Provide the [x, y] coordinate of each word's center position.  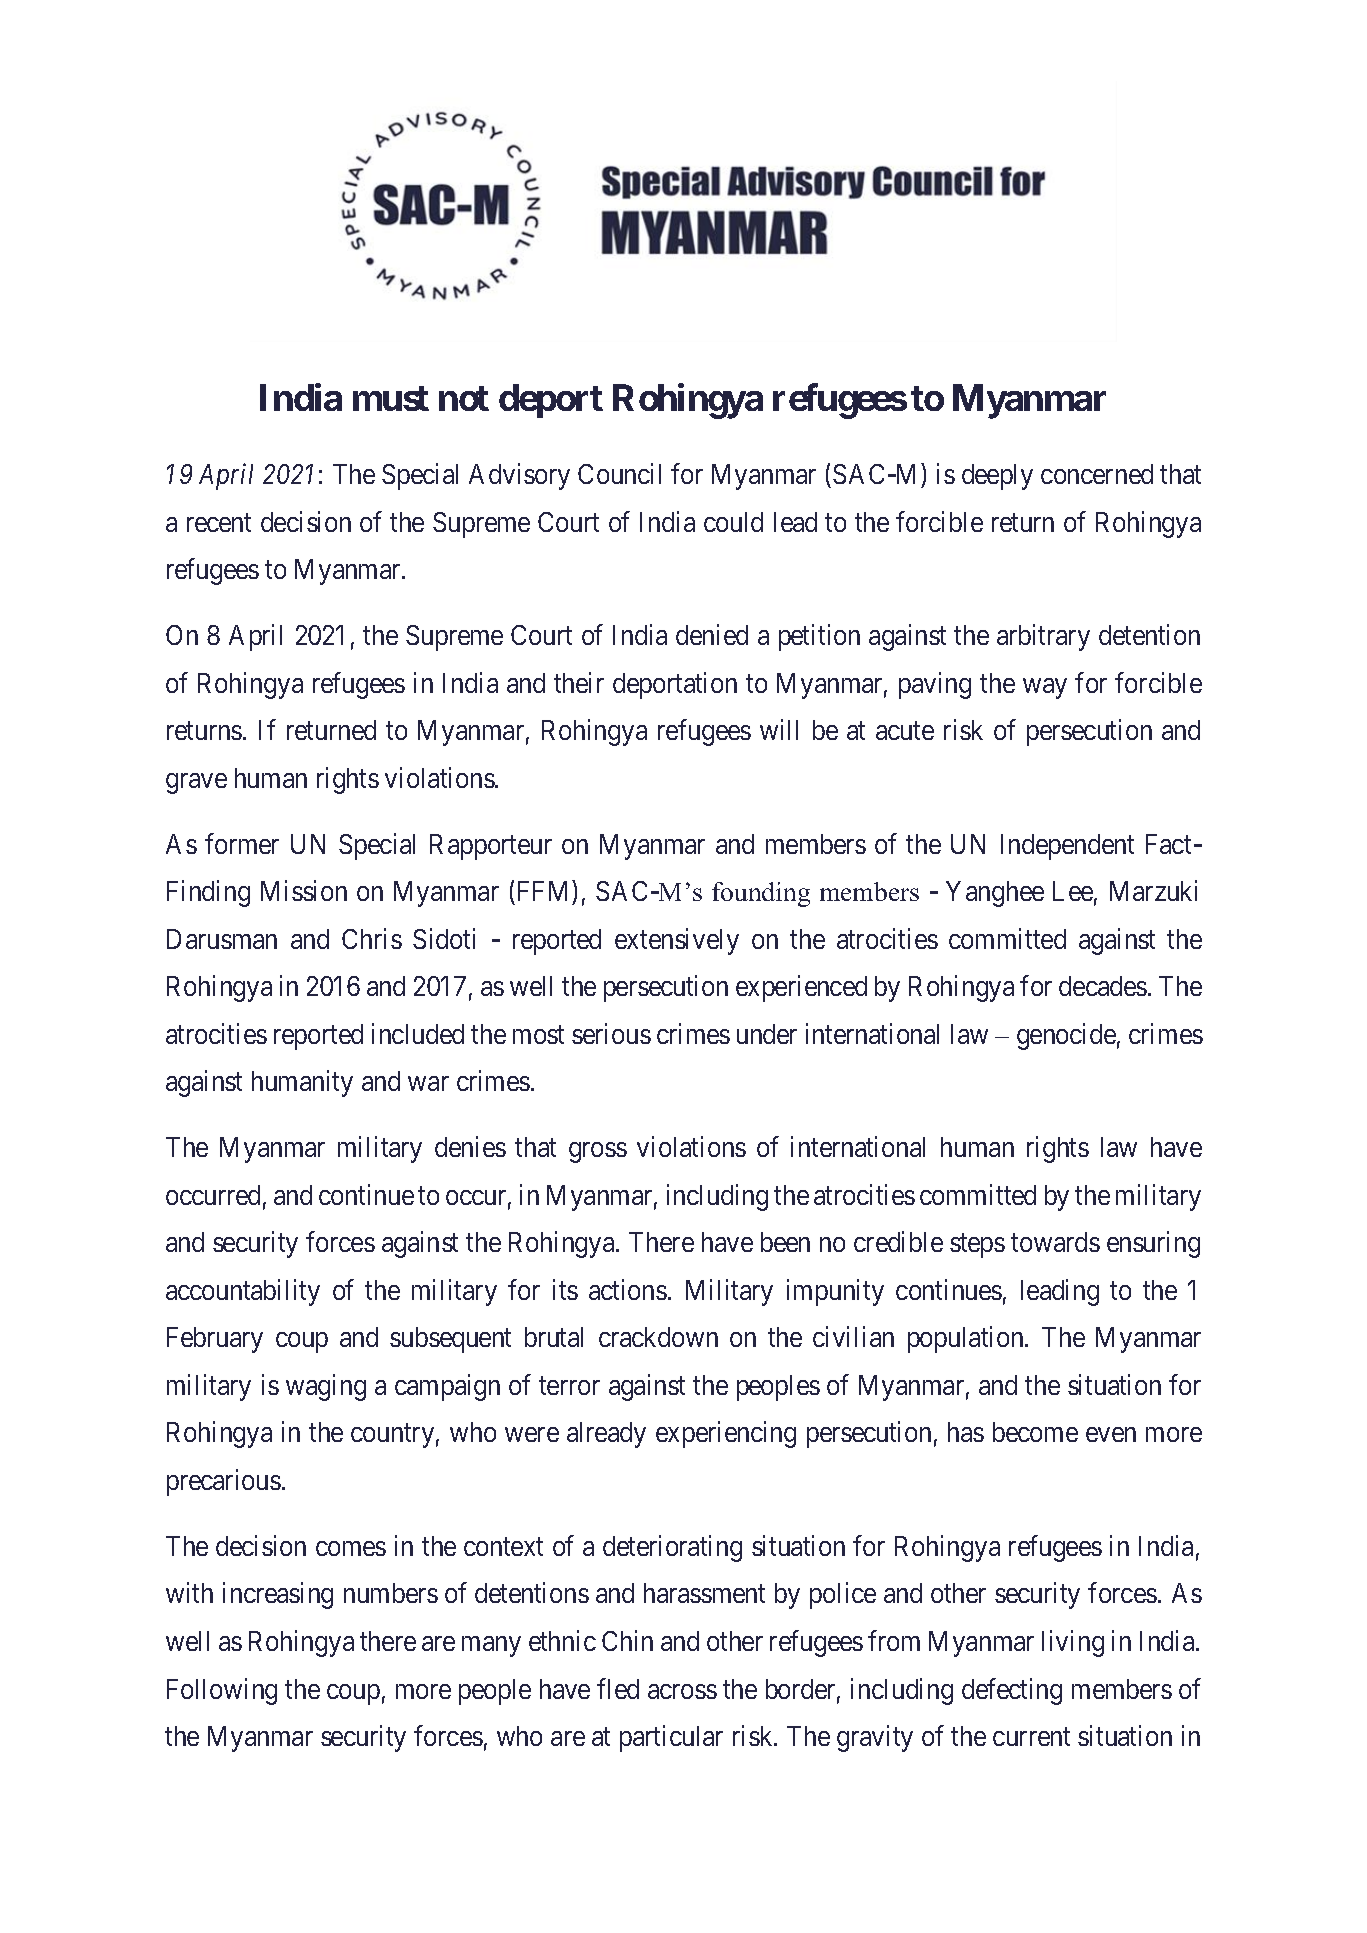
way [1045, 688]
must [391, 398]
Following [222, 1691]
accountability [243, 1292]
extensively [677, 941]
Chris [372, 938]
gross [598, 1153]
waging [326, 1387]
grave [196, 783]
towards [1055, 1242]
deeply [997, 477]
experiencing [726, 1435]
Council [619, 473]
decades [1103, 986]
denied [712, 634]
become [1035, 1432]
